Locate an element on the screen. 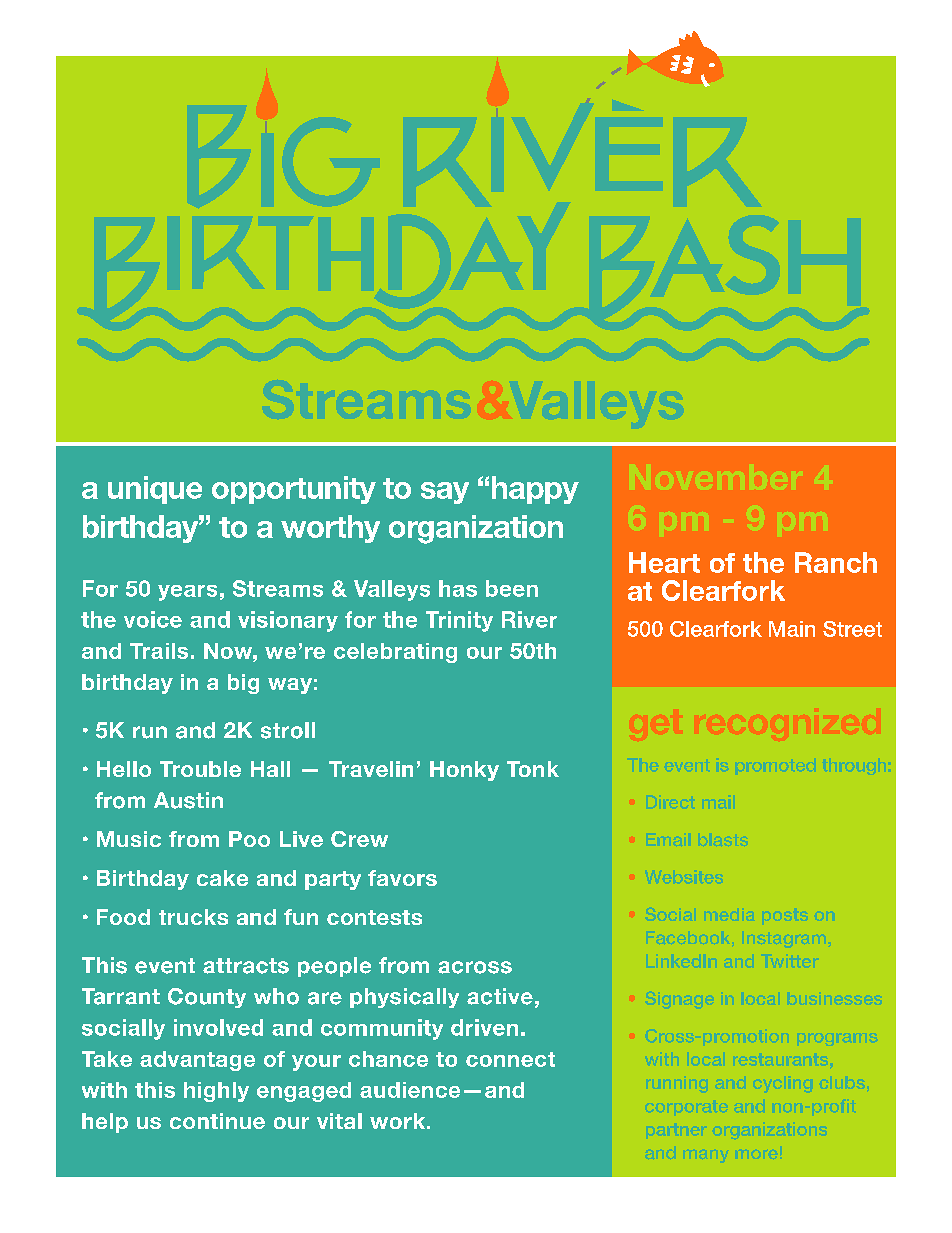 This screenshot has width=952, height=1233. driven is located at coordinates (484, 1027).
